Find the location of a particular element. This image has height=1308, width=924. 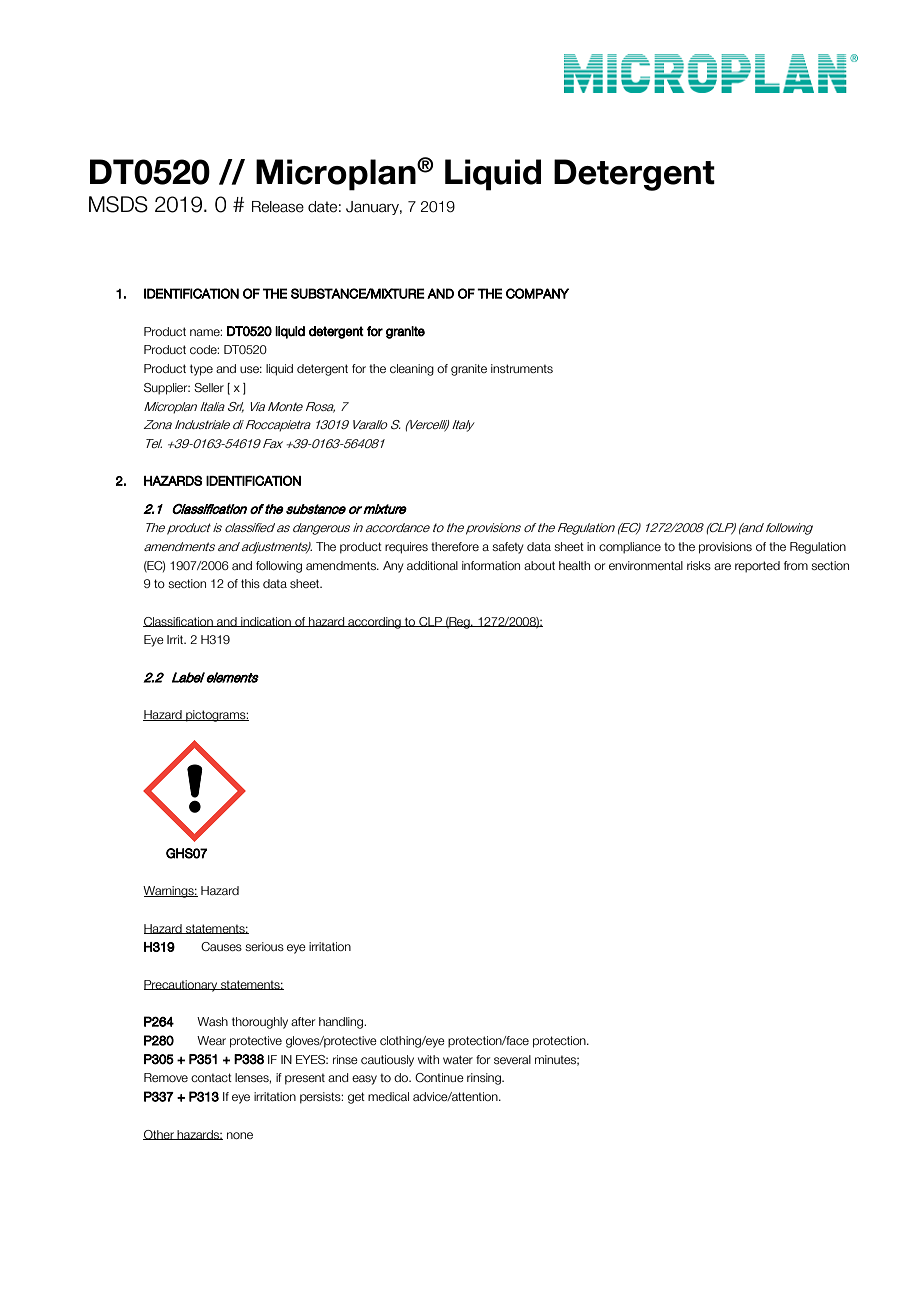

contact is located at coordinates (211, 1077).
